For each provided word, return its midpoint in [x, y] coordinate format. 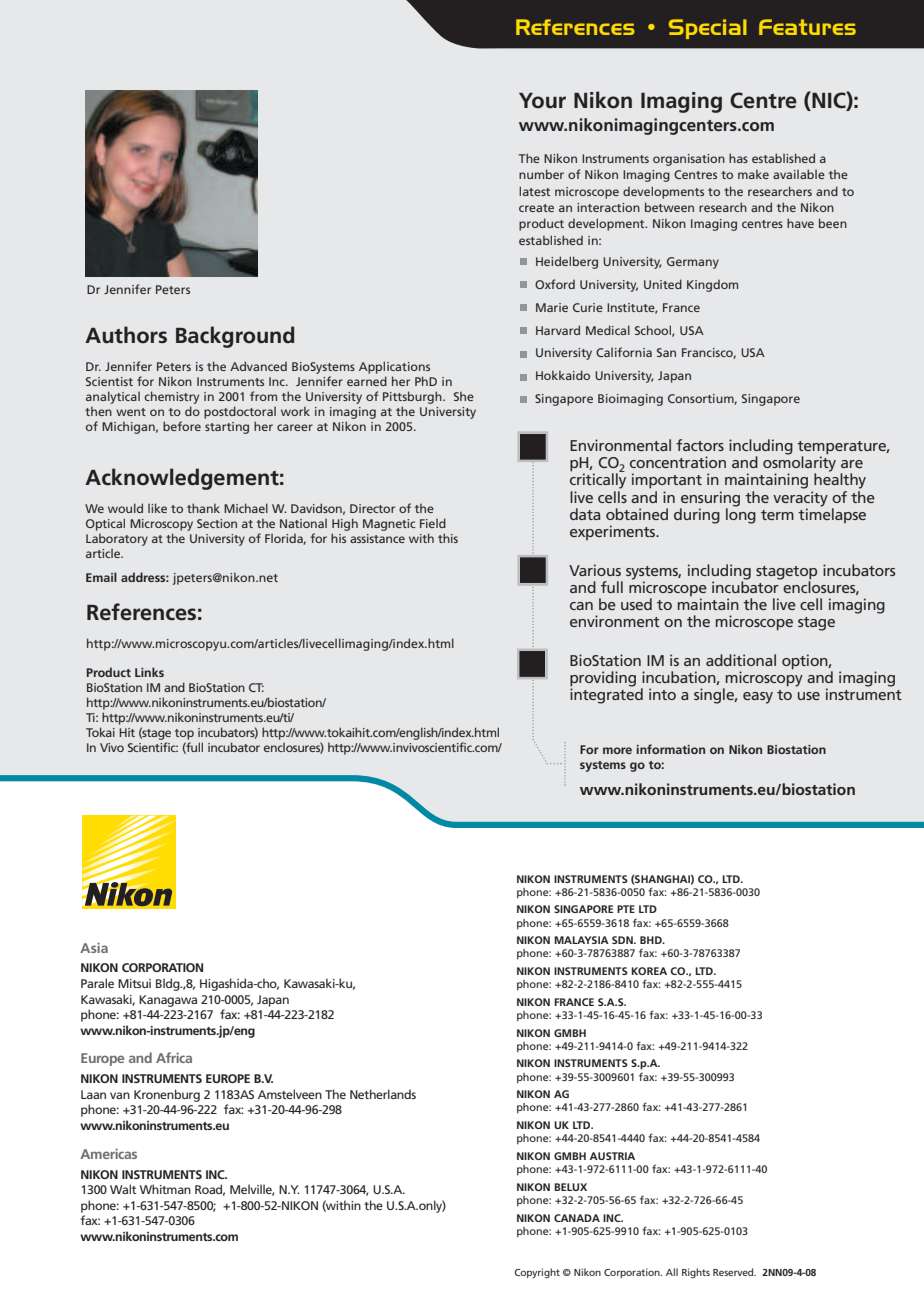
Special [708, 29]
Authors [126, 335]
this [448, 538]
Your [542, 101]
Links [149, 672]
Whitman [165, 1189]
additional [741, 660]
